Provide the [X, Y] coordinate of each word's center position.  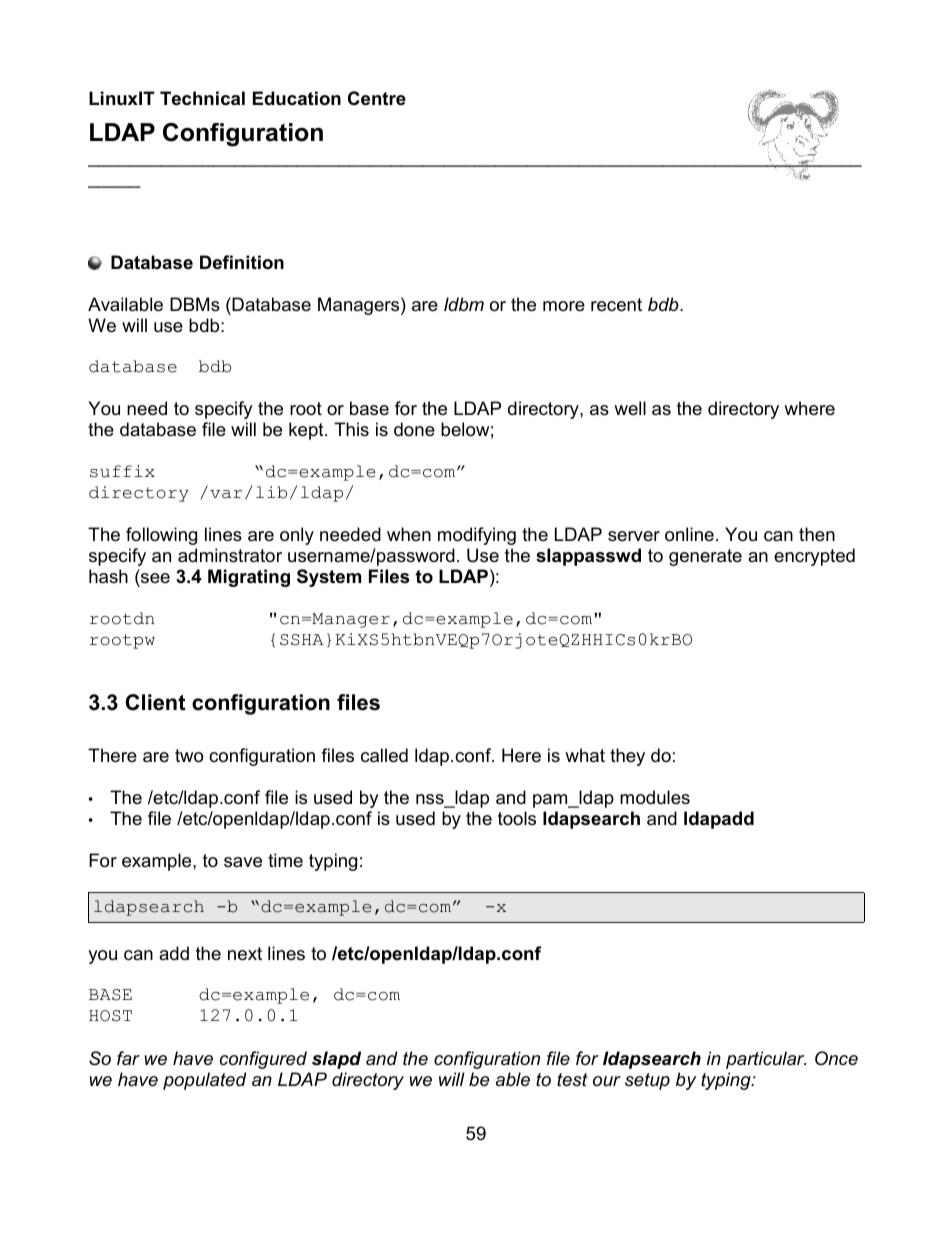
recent [616, 305]
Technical [202, 98]
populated [205, 1081]
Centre [377, 98]
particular [766, 1060]
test [572, 1080]
